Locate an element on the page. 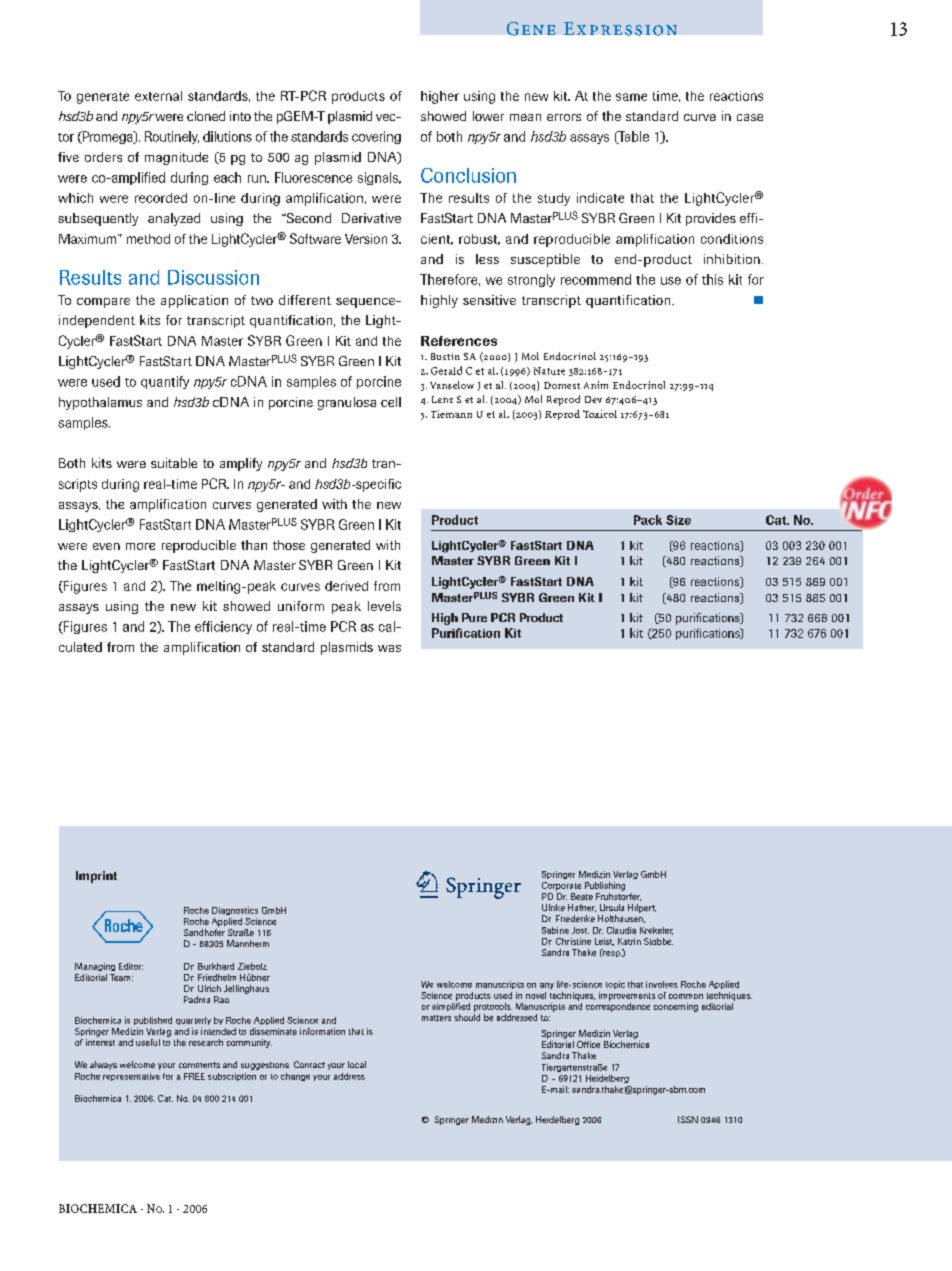  Fruhstorfer is located at coordinates (618, 897).
